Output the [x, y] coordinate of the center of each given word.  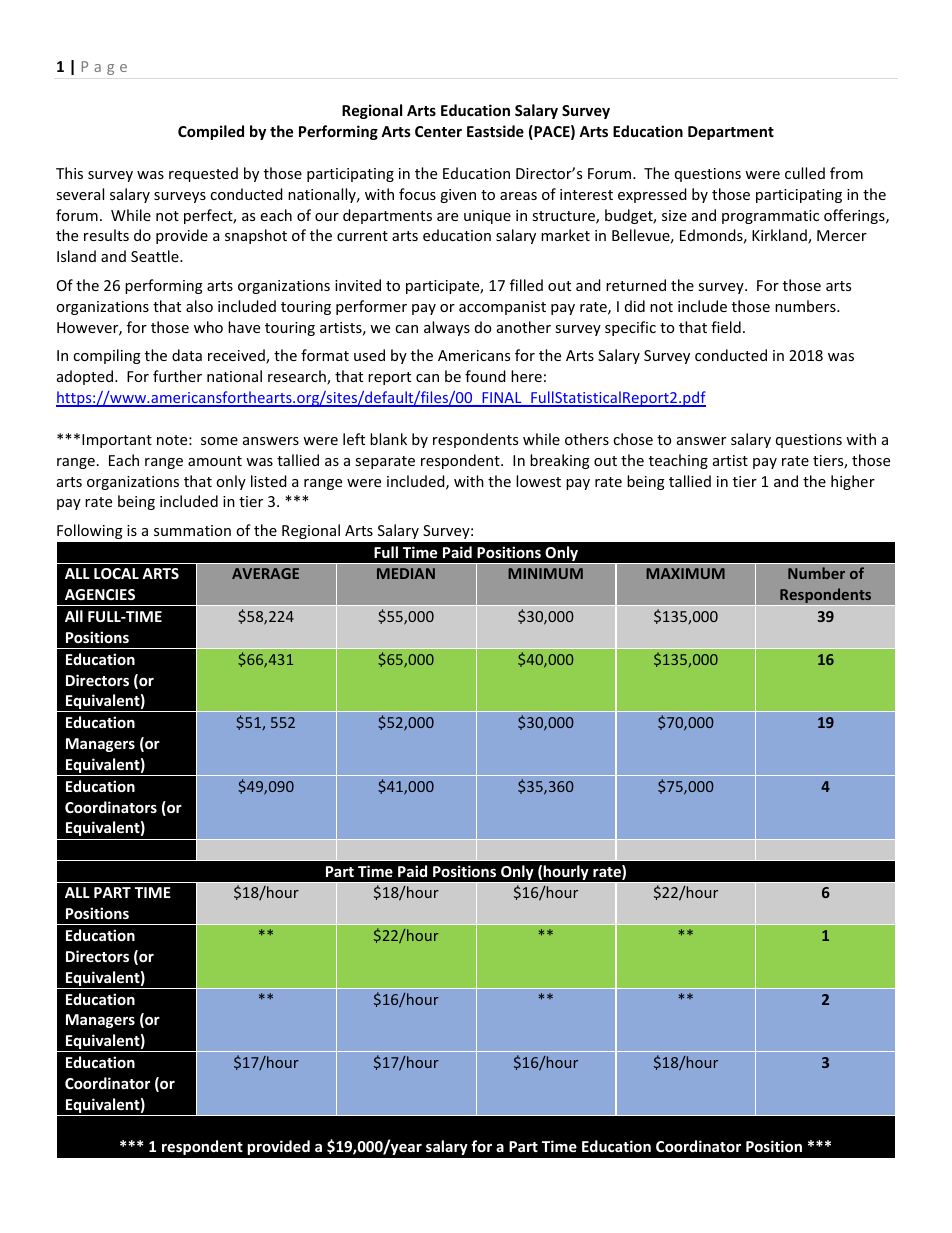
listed [269, 481]
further [177, 376]
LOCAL [116, 573]
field [726, 327]
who [208, 327]
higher [853, 482]
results [106, 235]
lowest [538, 481]
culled [805, 173]
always [447, 328]
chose [633, 439]
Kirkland [780, 236]
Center [438, 131]
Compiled [211, 132]
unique [487, 217]
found [485, 376]
